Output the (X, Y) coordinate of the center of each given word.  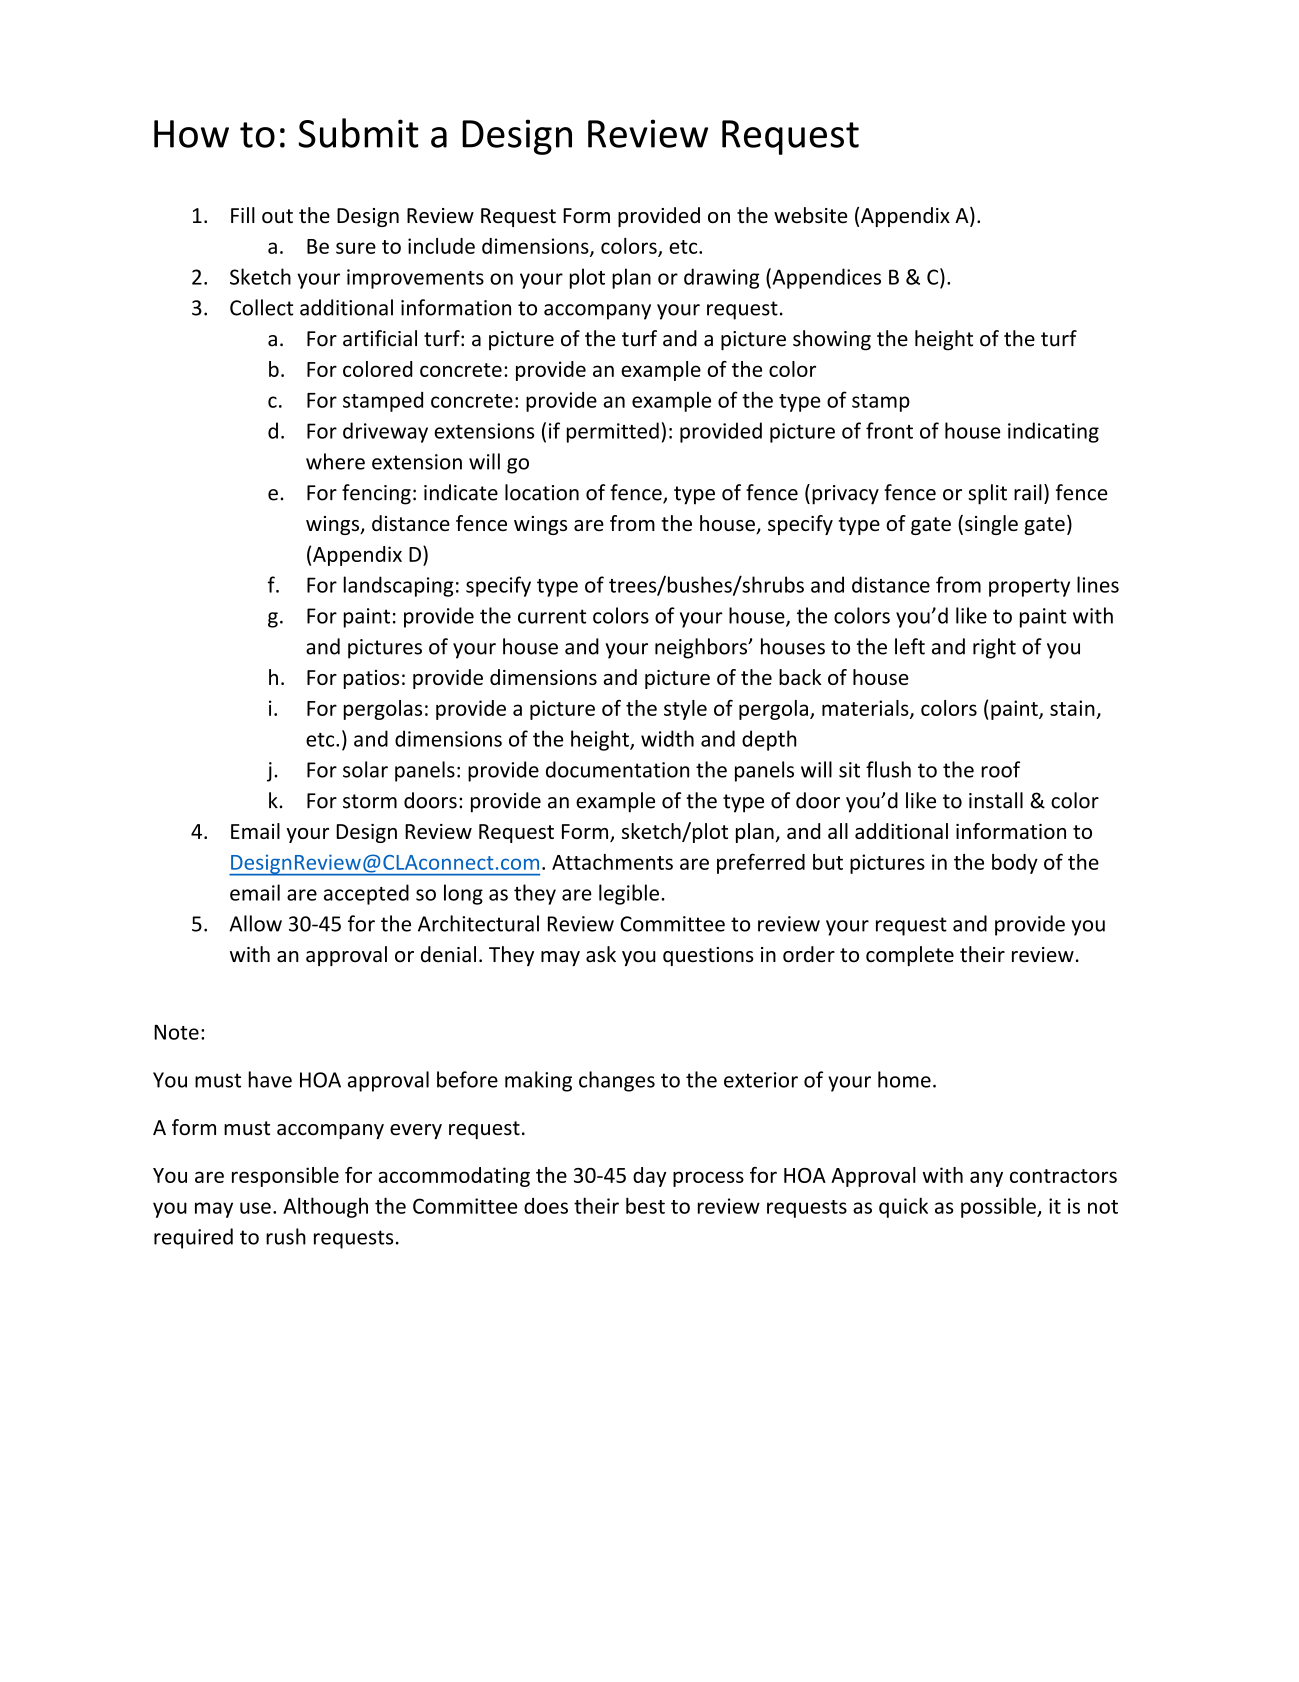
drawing (721, 278)
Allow (255, 923)
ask (601, 954)
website (810, 215)
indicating (1053, 432)
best (645, 1205)
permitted (613, 432)
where (335, 461)
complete (910, 956)
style (685, 710)
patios (371, 679)
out (277, 216)
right (994, 648)
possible (999, 1207)
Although (325, 1207)
